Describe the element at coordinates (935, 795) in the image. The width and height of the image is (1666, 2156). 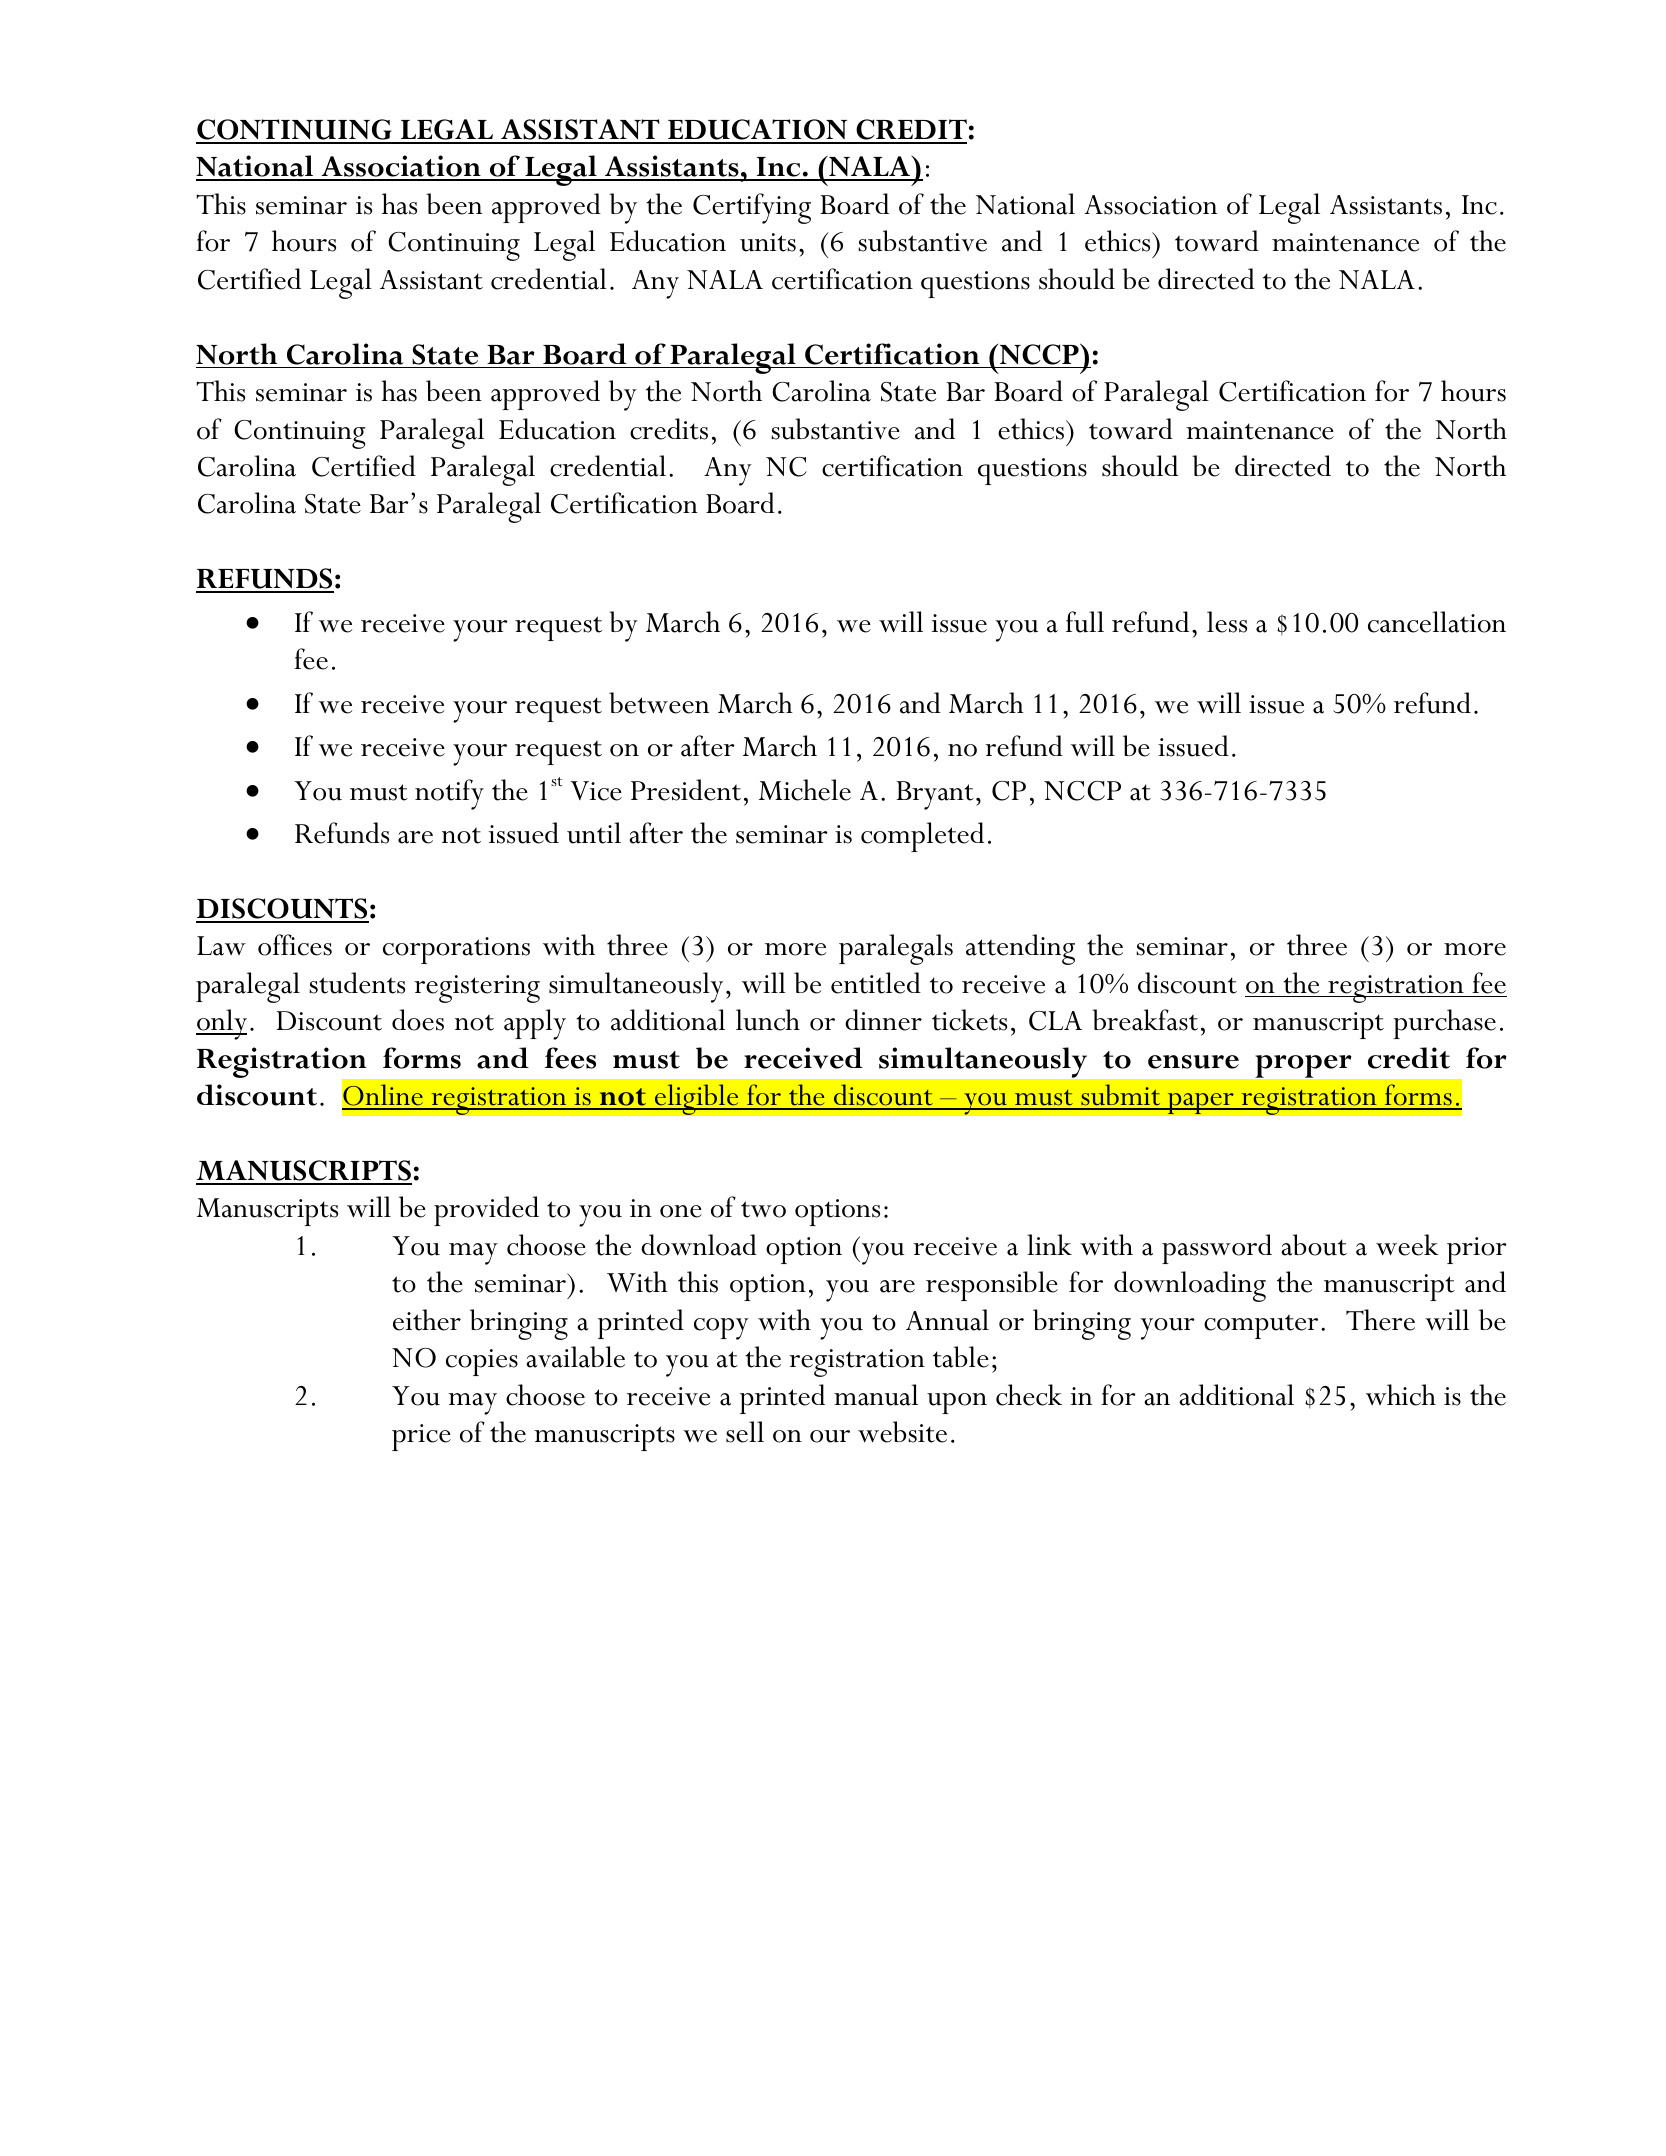
I see `Bryant` at that location.
